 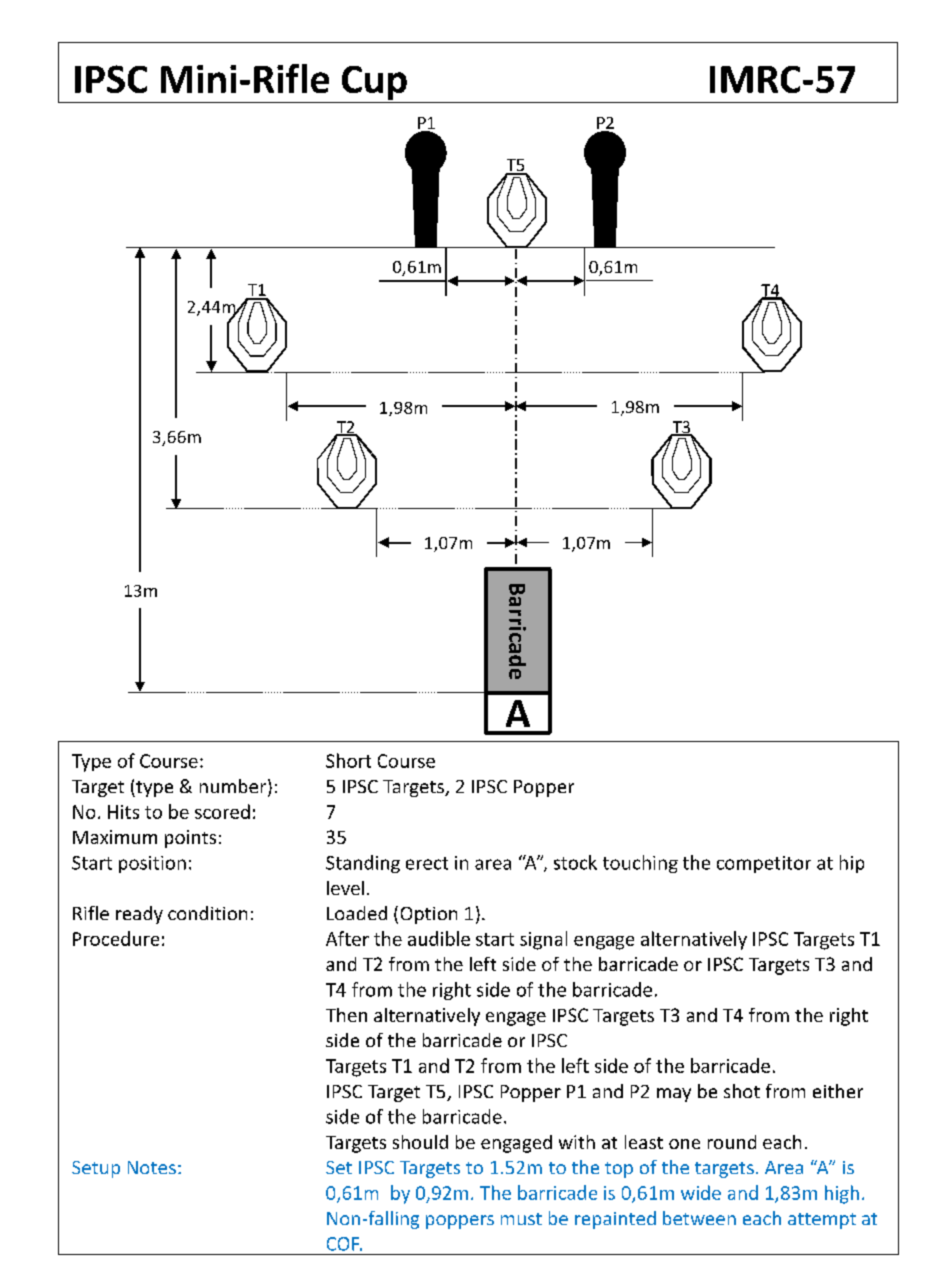 I want to click on audible, so click(x=439, y=938).
